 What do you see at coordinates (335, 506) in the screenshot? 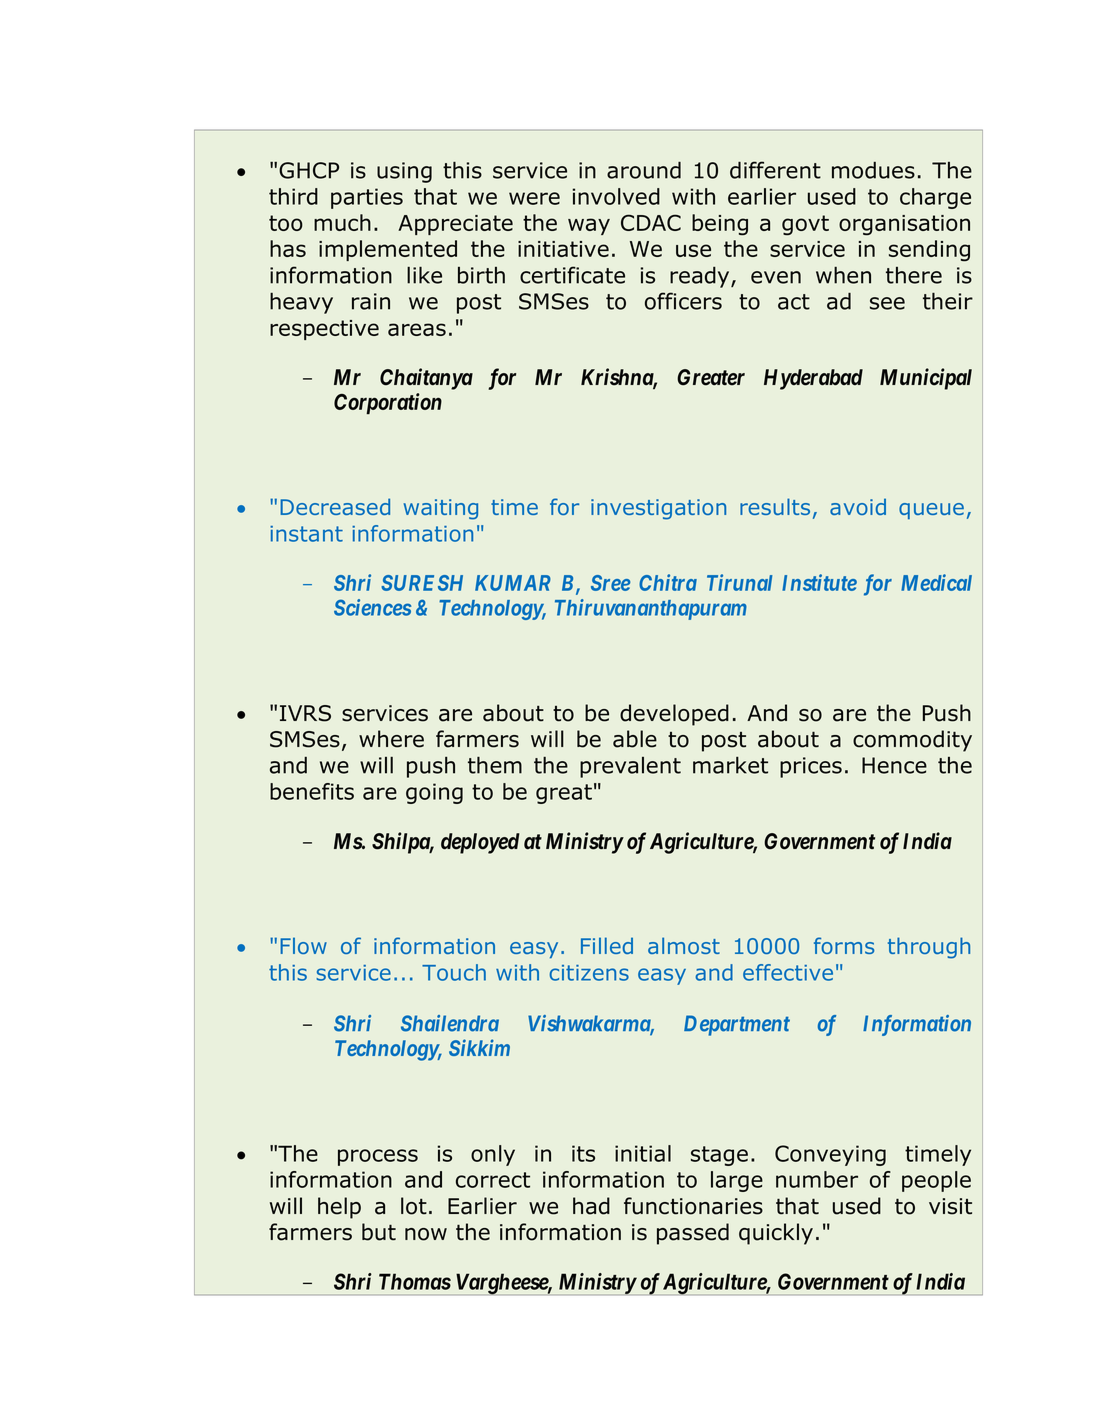
I see `Decreased` at bounding box center [335, 506].
